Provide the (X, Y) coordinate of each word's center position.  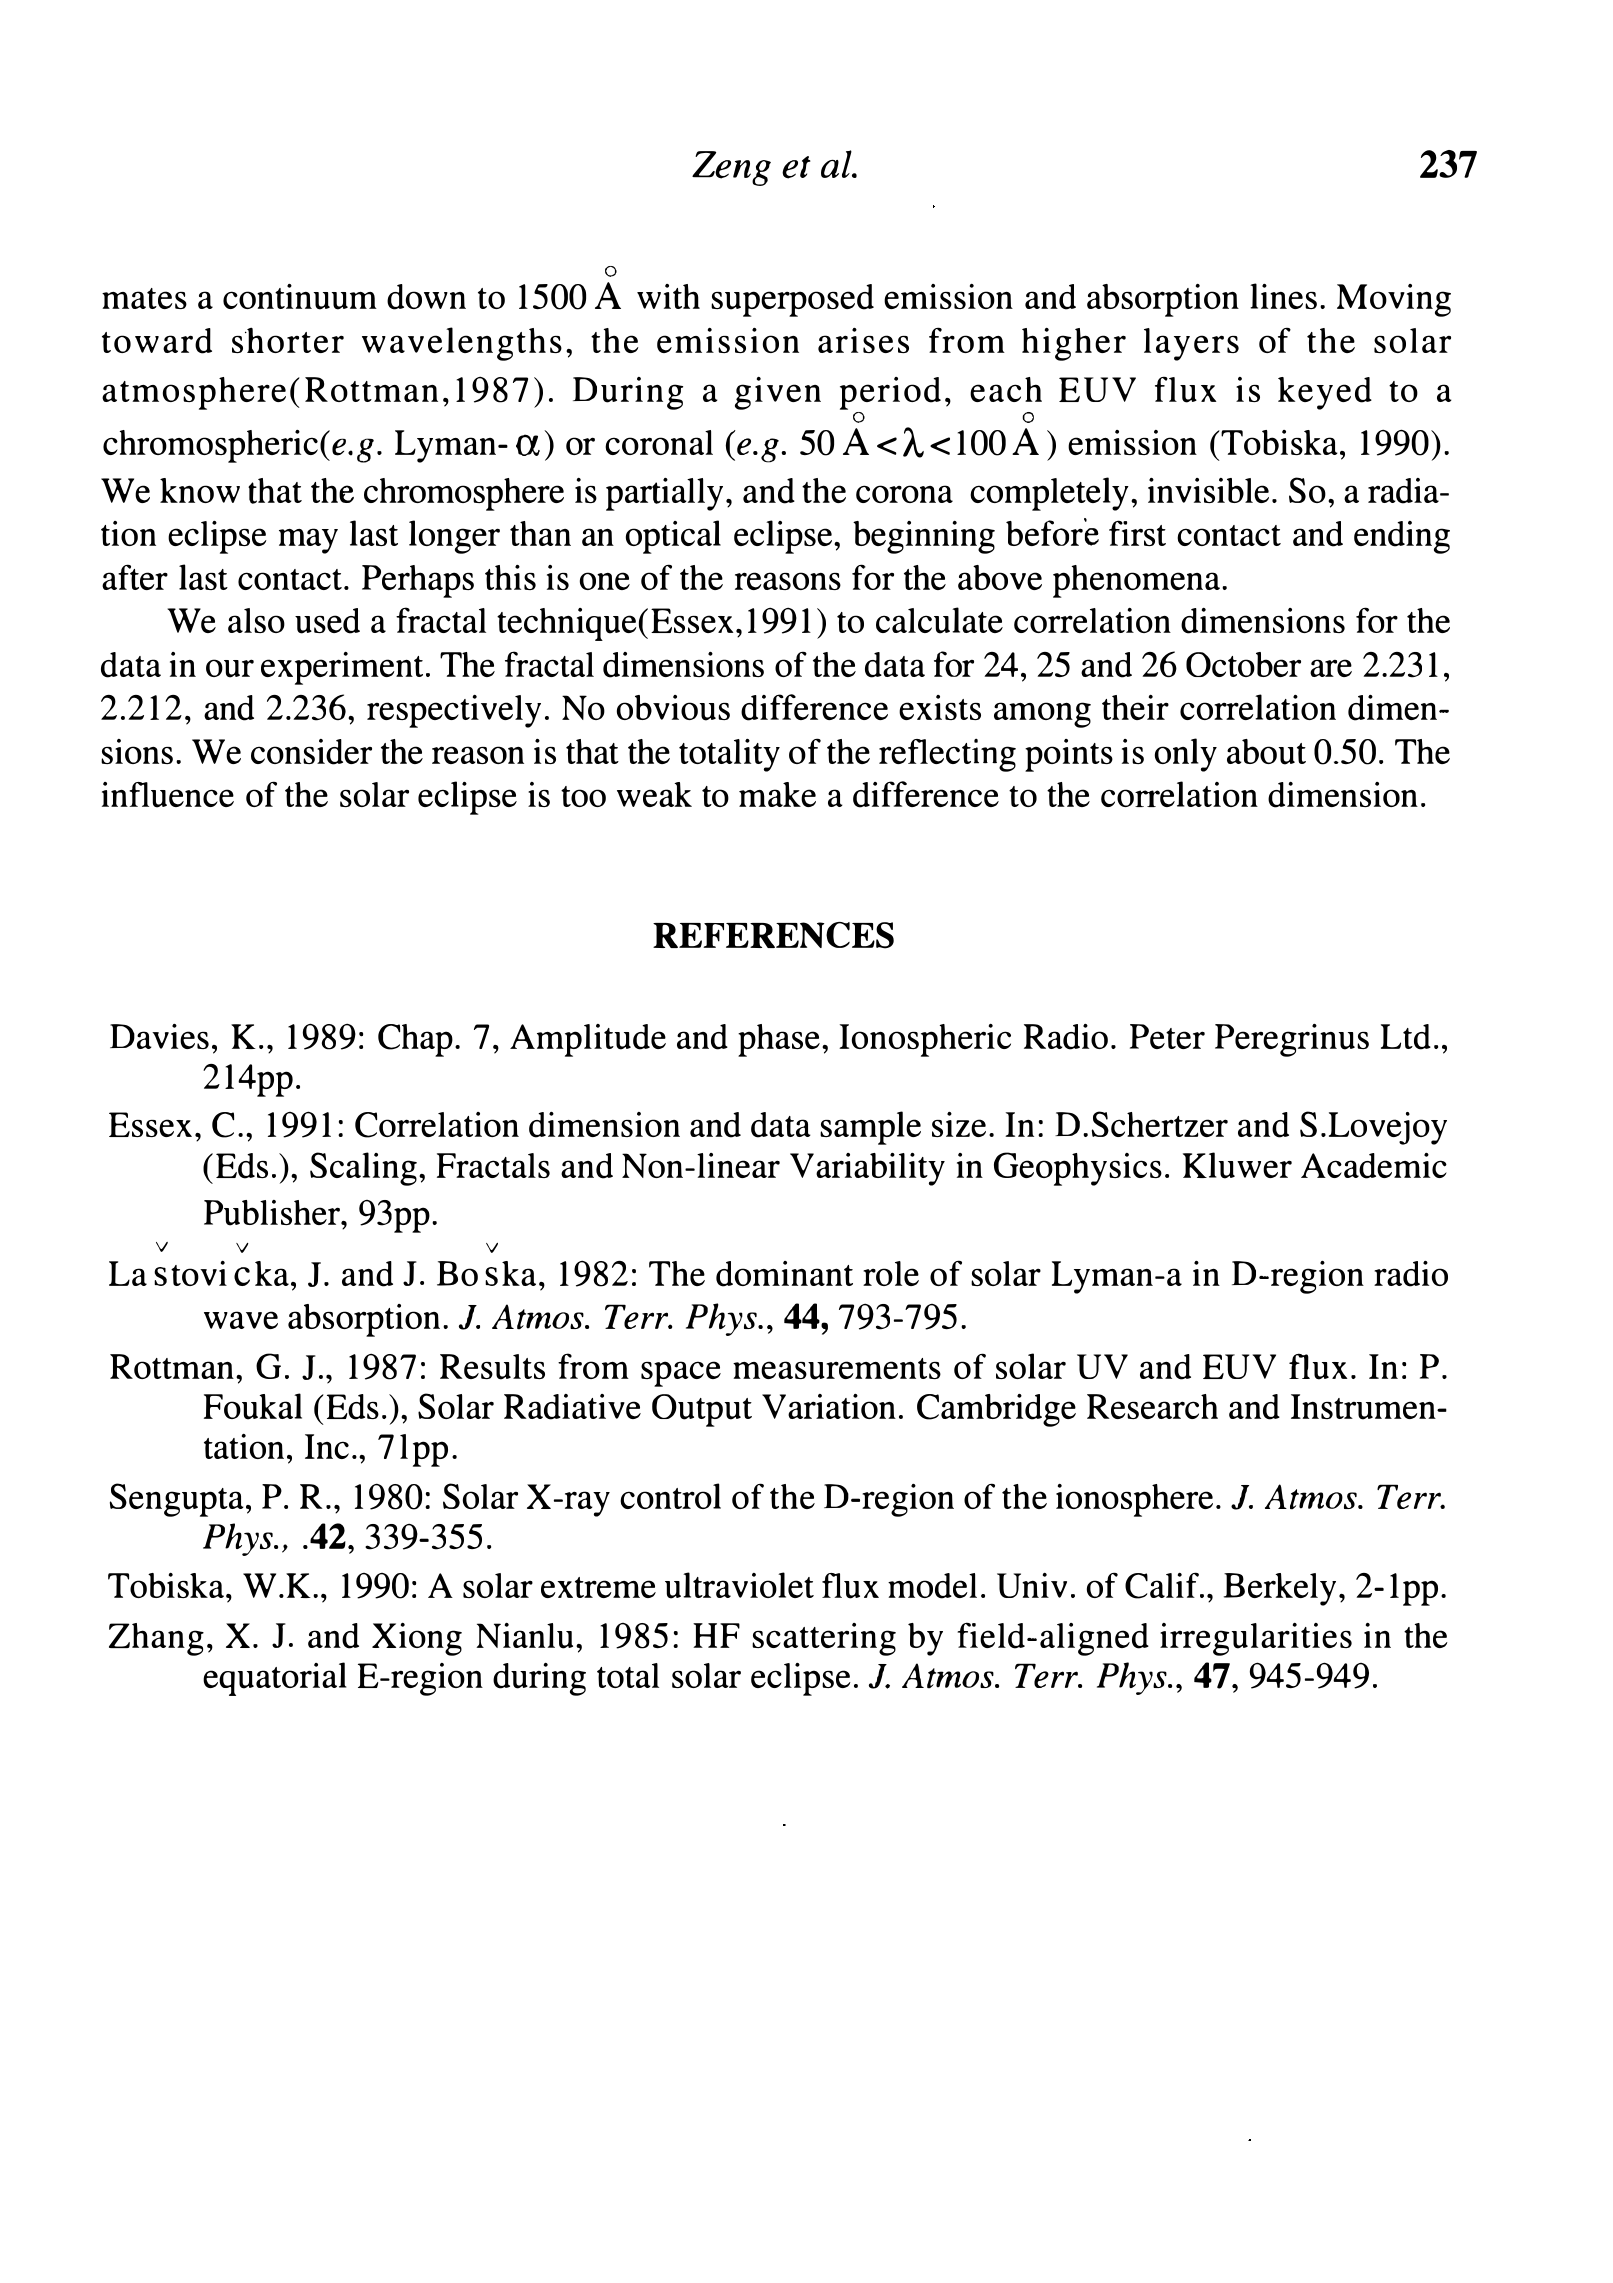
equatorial (274, 1679)
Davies (159, 1036)
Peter (1167, 1036)
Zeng (731, 168)
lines (1283, 296)
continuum (300, 297)
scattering (824, 1639)
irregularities (1256, 1639)
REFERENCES (773, 935)
